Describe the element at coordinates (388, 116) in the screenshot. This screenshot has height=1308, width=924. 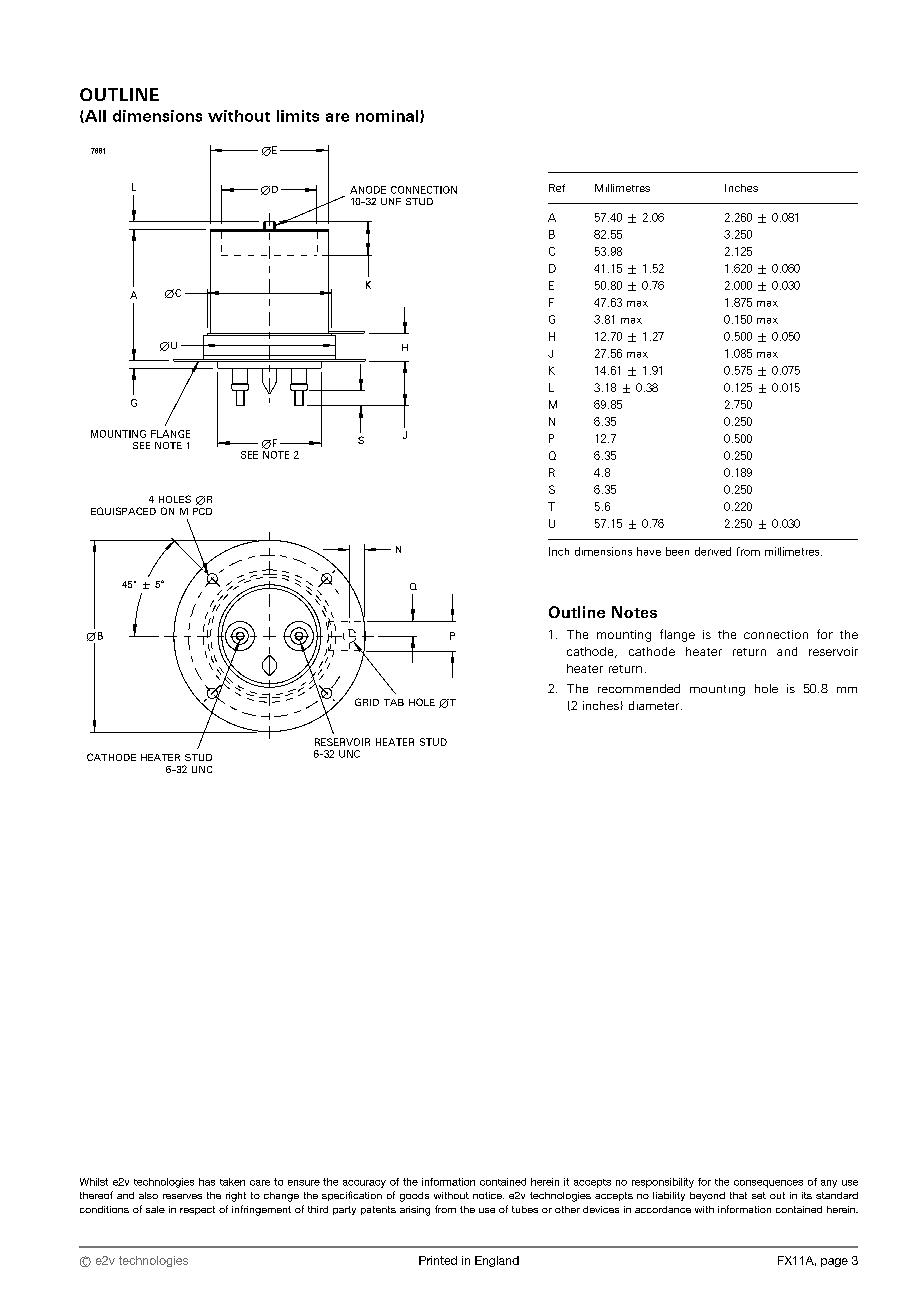
I see `nominal` at that location.
